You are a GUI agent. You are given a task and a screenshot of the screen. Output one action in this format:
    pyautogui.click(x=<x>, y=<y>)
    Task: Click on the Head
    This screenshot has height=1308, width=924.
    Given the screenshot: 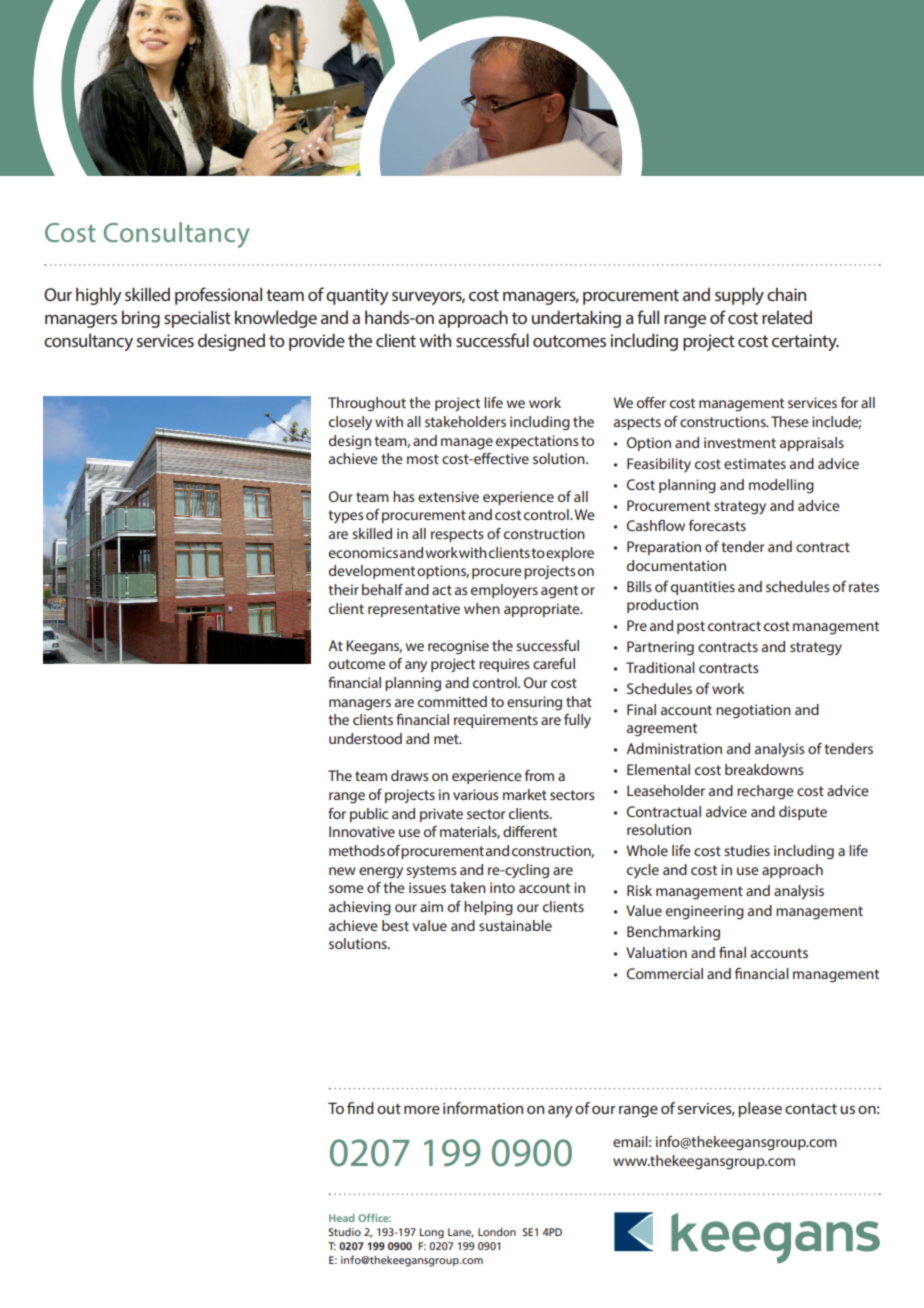 What is the action you would take?
    pyautogui.click(x=341, y=1218)
